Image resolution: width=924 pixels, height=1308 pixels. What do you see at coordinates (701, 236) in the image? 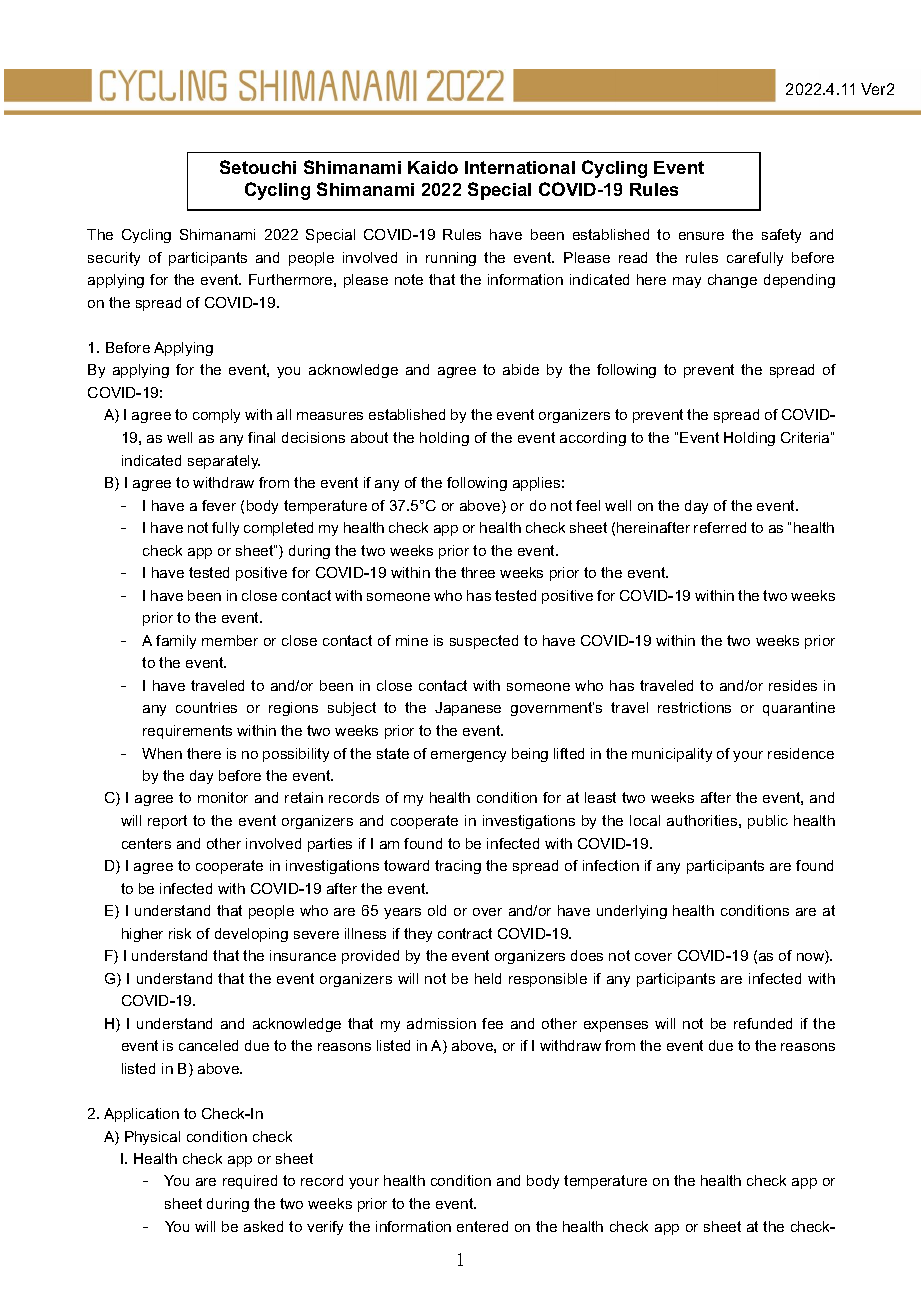
I see `ensure` at bounding box center [701, 236].
